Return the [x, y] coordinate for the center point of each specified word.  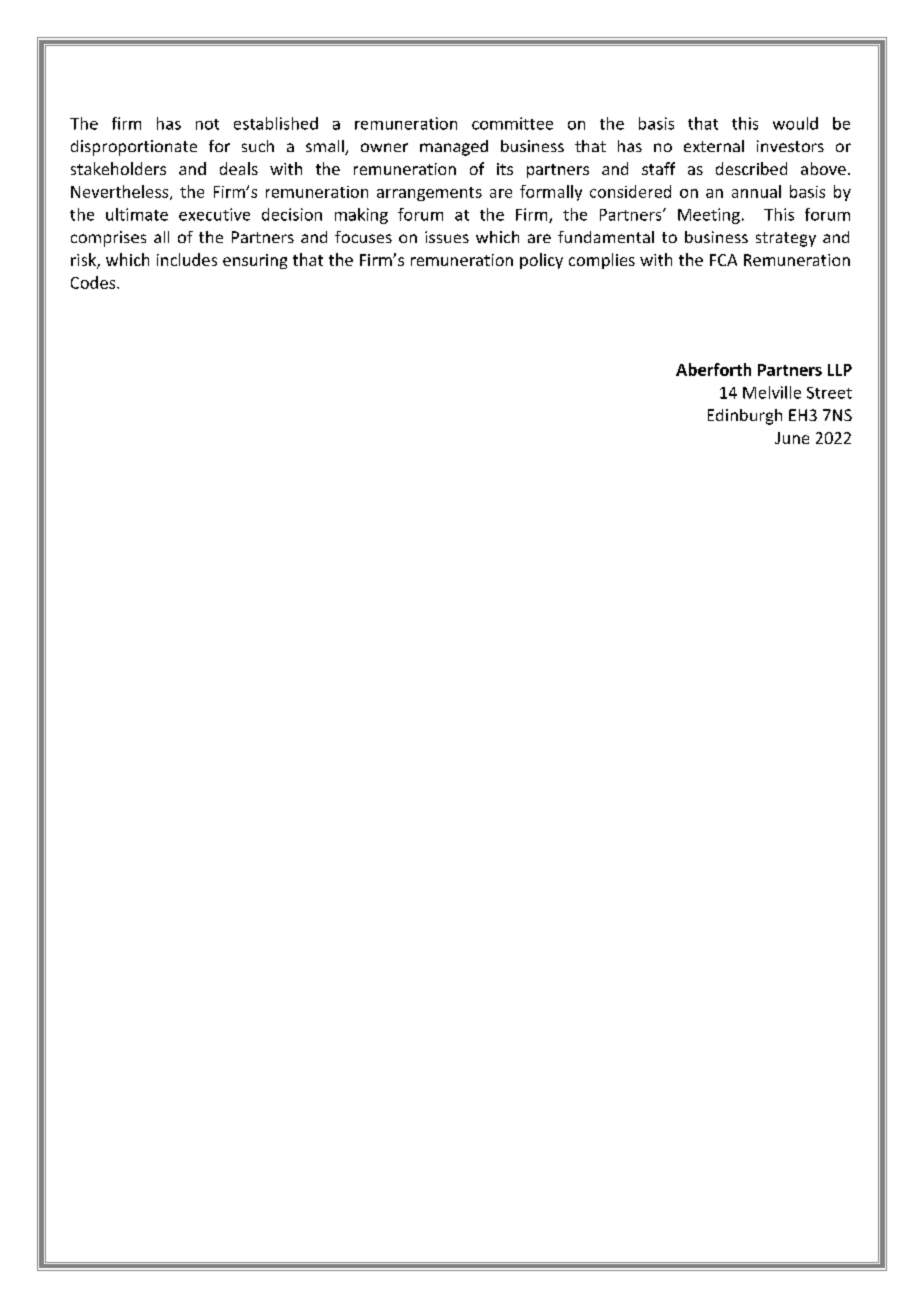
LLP [840, 370]
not [207, 124]
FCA [723, 260]
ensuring [255, 261]
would [795, 123]
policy [541, 261]
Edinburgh [745, 417]
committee [512, 123]
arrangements [429, 194]
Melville [772, 392]
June [792, 438]
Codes [94, 282]
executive [214, 214]
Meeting [709, 216]
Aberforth [713, 369]
